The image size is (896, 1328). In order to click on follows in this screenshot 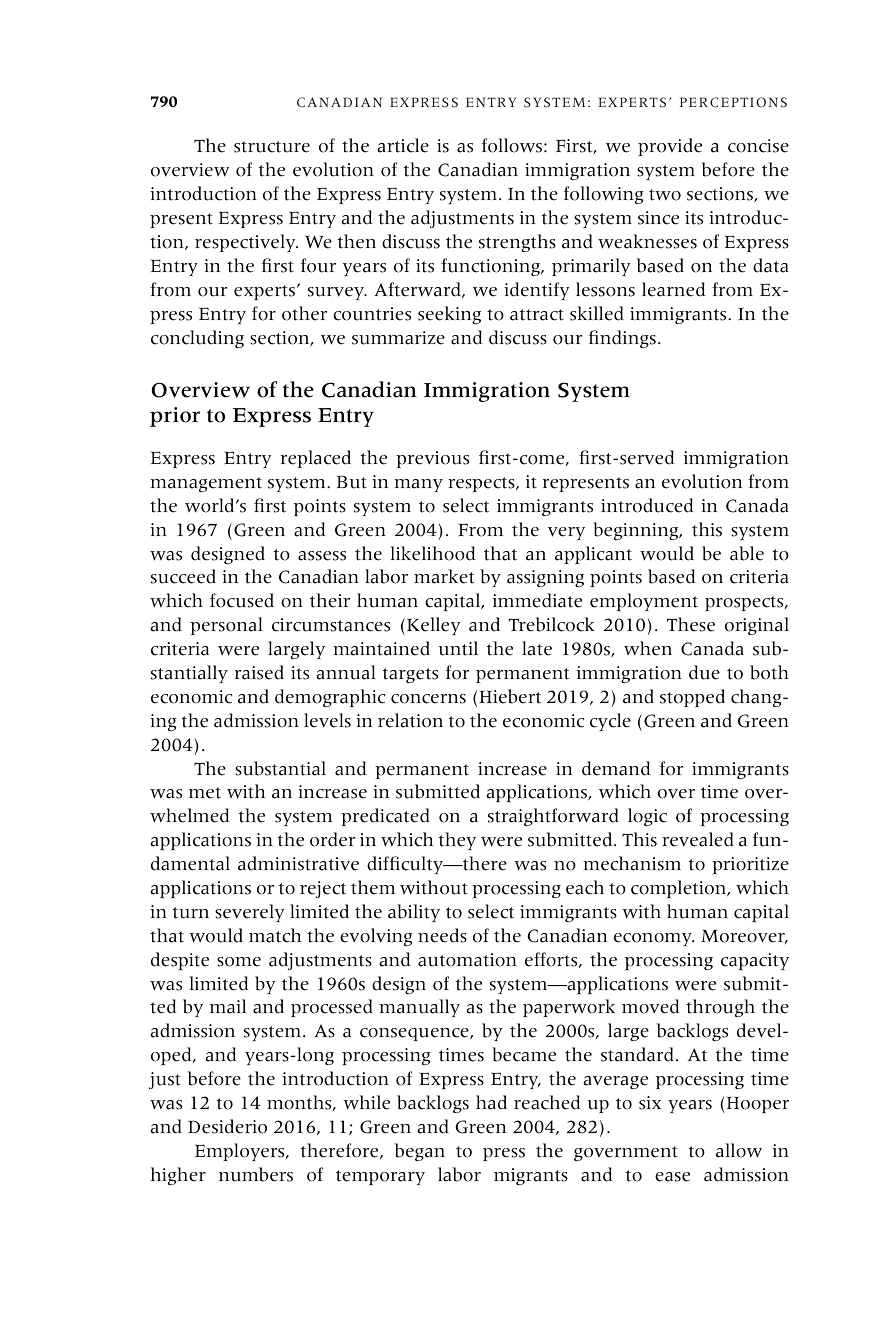, I will do `click(512, 145)`.
